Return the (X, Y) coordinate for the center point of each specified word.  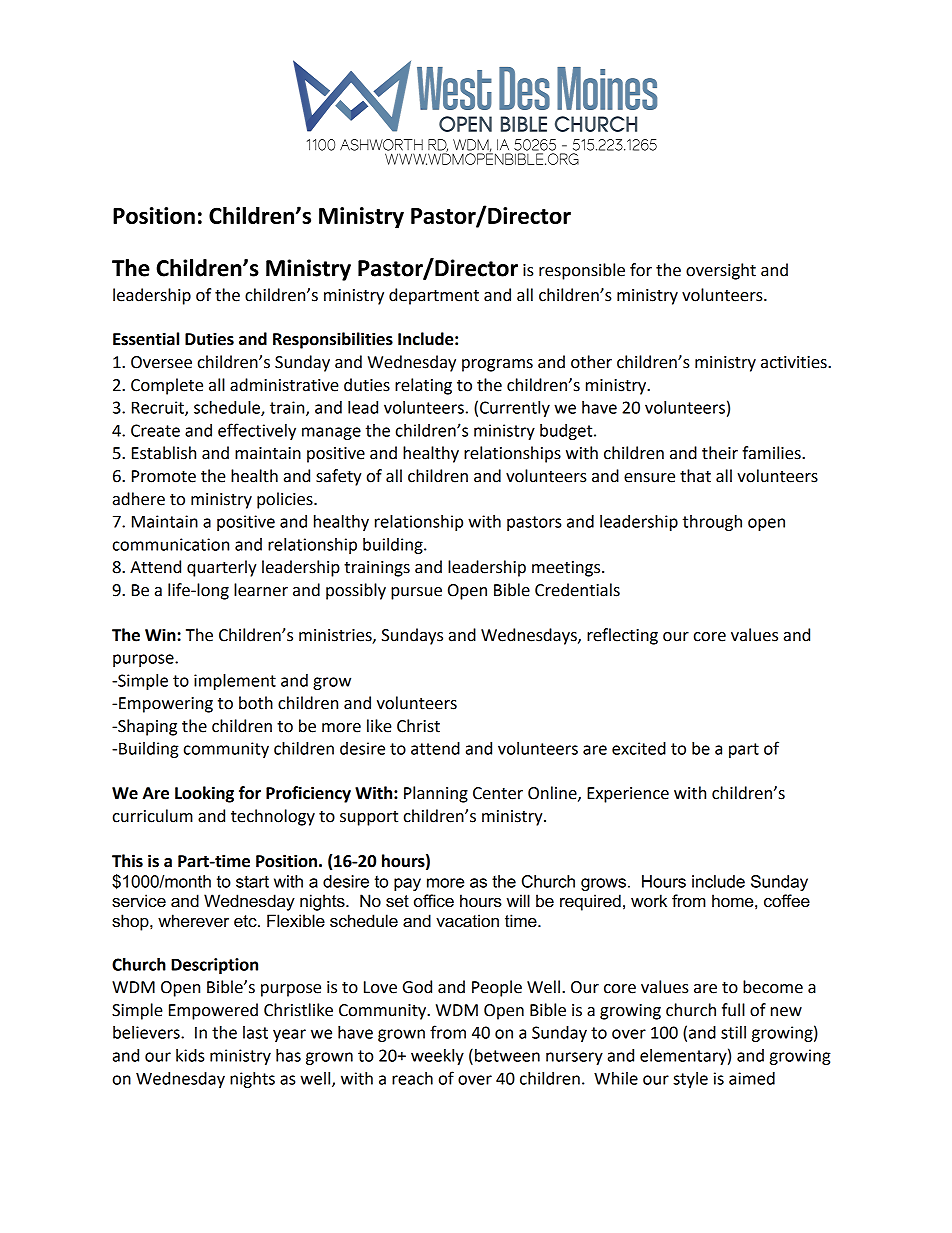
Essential (146, 339)
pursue (416, 593)
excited (639, 748)
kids (190, 1055)
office (434, 901)
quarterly (222, 568)
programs (497, 365)
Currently (515, 409)
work (649, 901)
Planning (436, 794)
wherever (193, 921)
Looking (204, 794)
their (720, 453)
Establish (164, 453)
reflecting (622, 636)
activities (795, 362)
